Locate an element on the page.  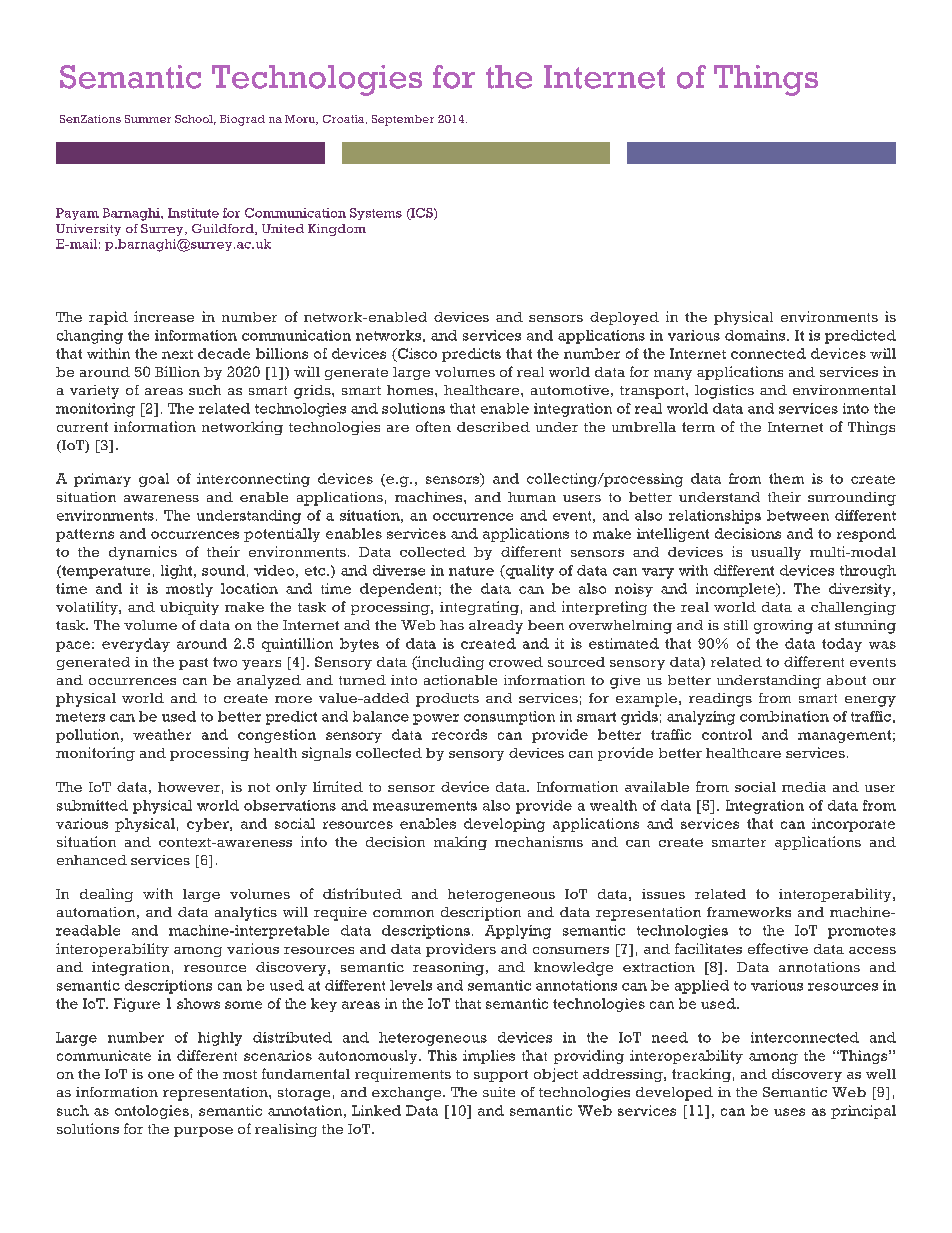
however is located at coordinates (189, 787).
